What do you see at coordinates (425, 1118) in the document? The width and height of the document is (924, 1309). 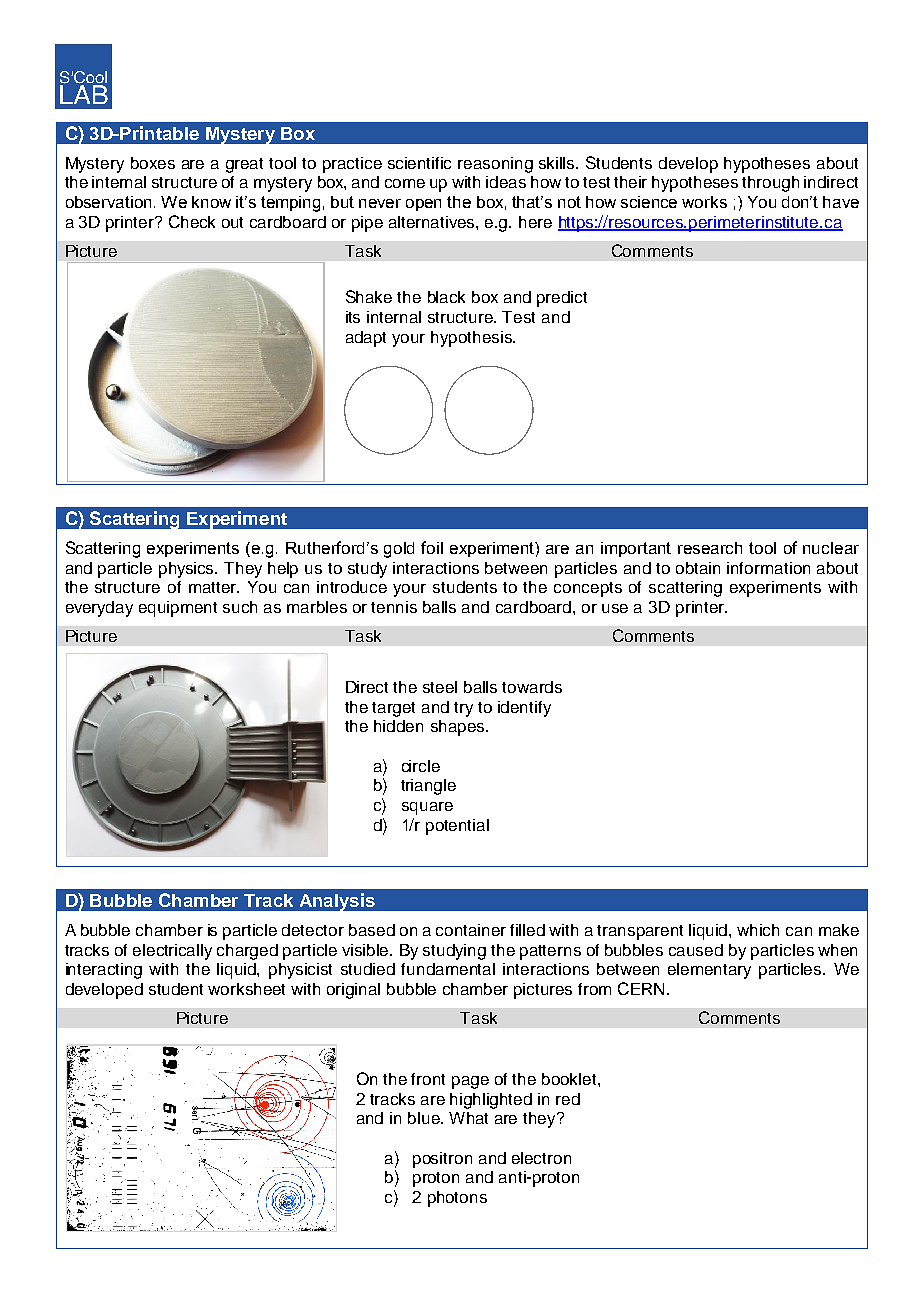 I see `blue` at bounding box center [425, 1118].
